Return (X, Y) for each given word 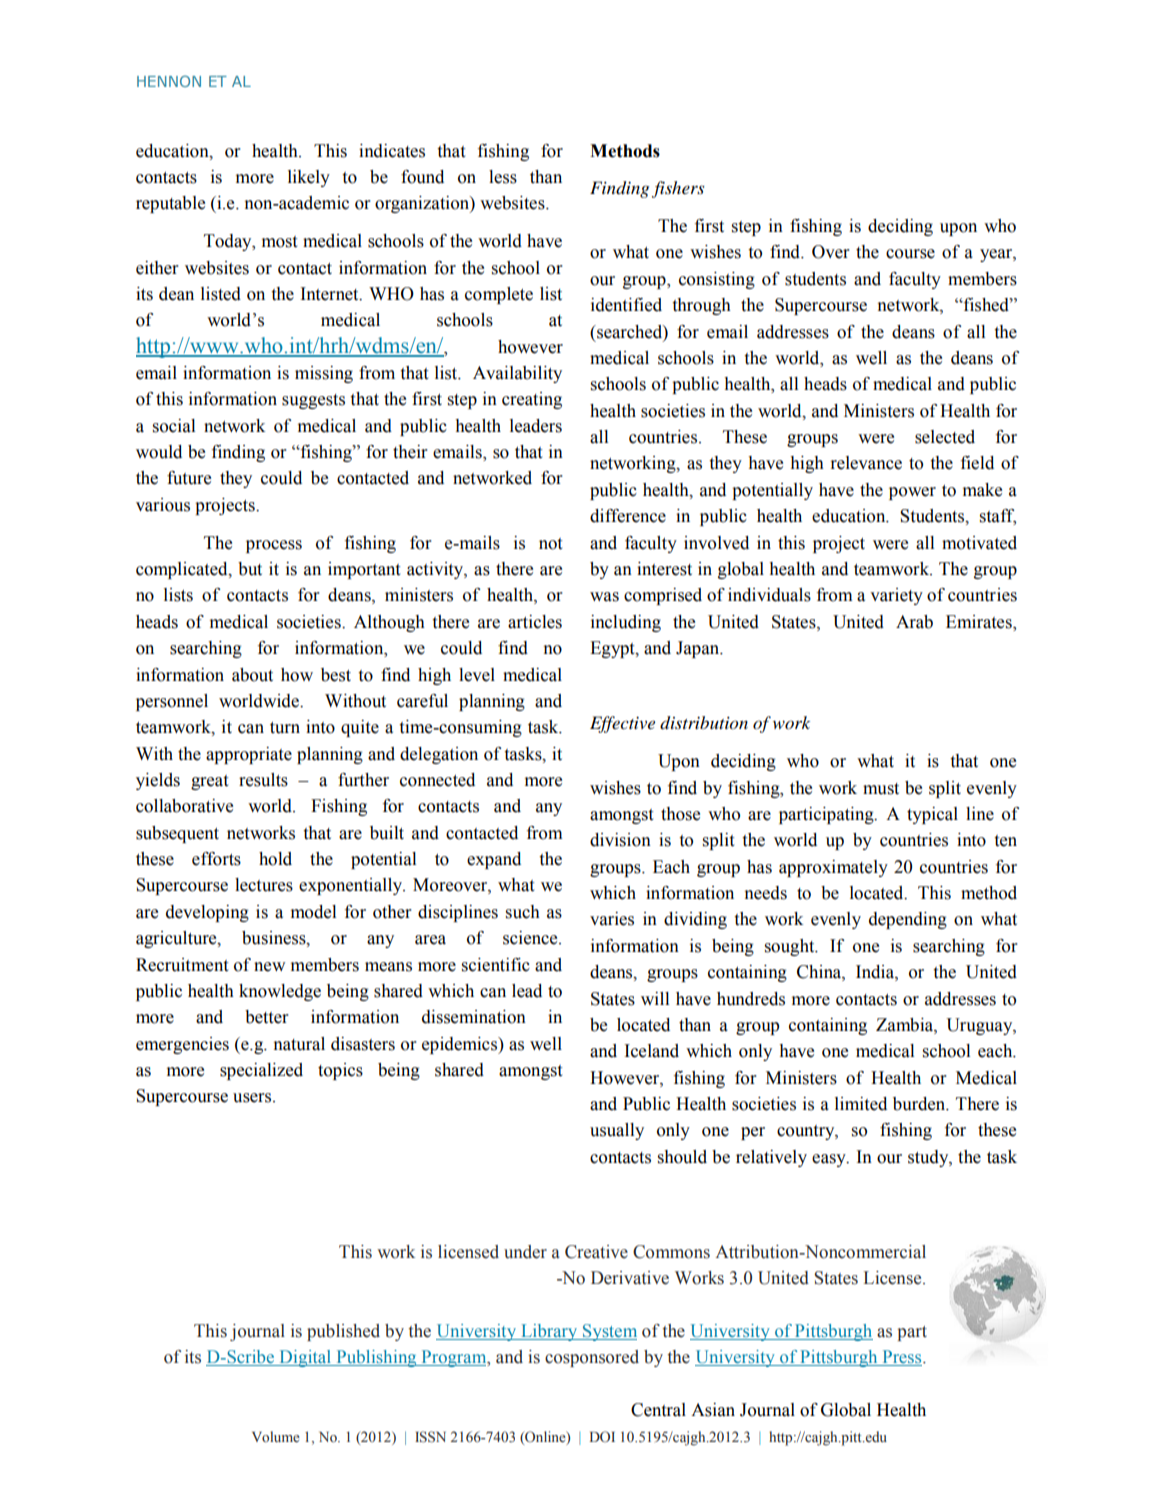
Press (902, 1358)
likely (309, 178)
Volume (276, 1437)
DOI (602, 1436)
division (620, 840)
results (263, 780)
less (503, 177)
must (881, 789)
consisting (717, 280)
